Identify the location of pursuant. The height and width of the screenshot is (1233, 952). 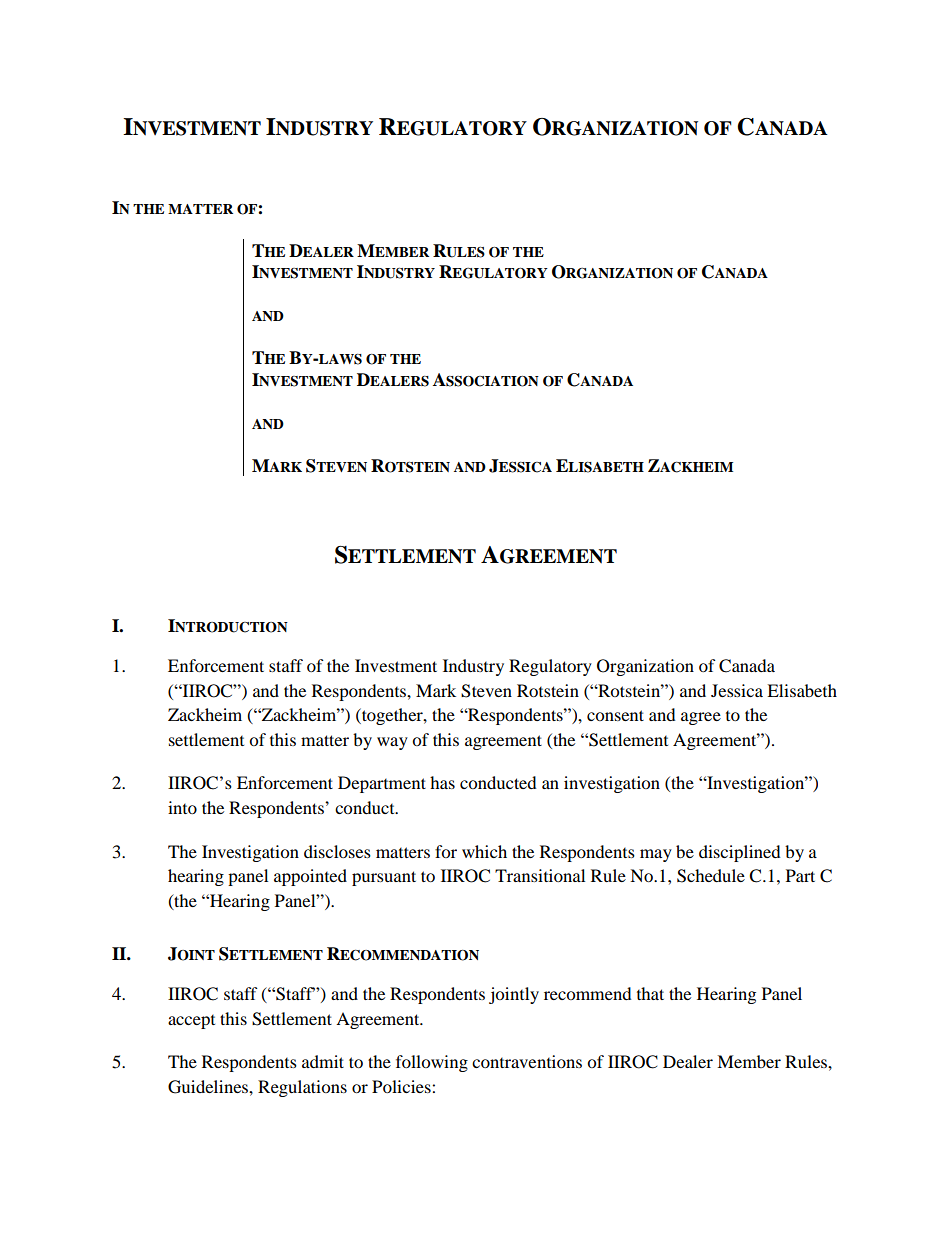
(384, 878).
